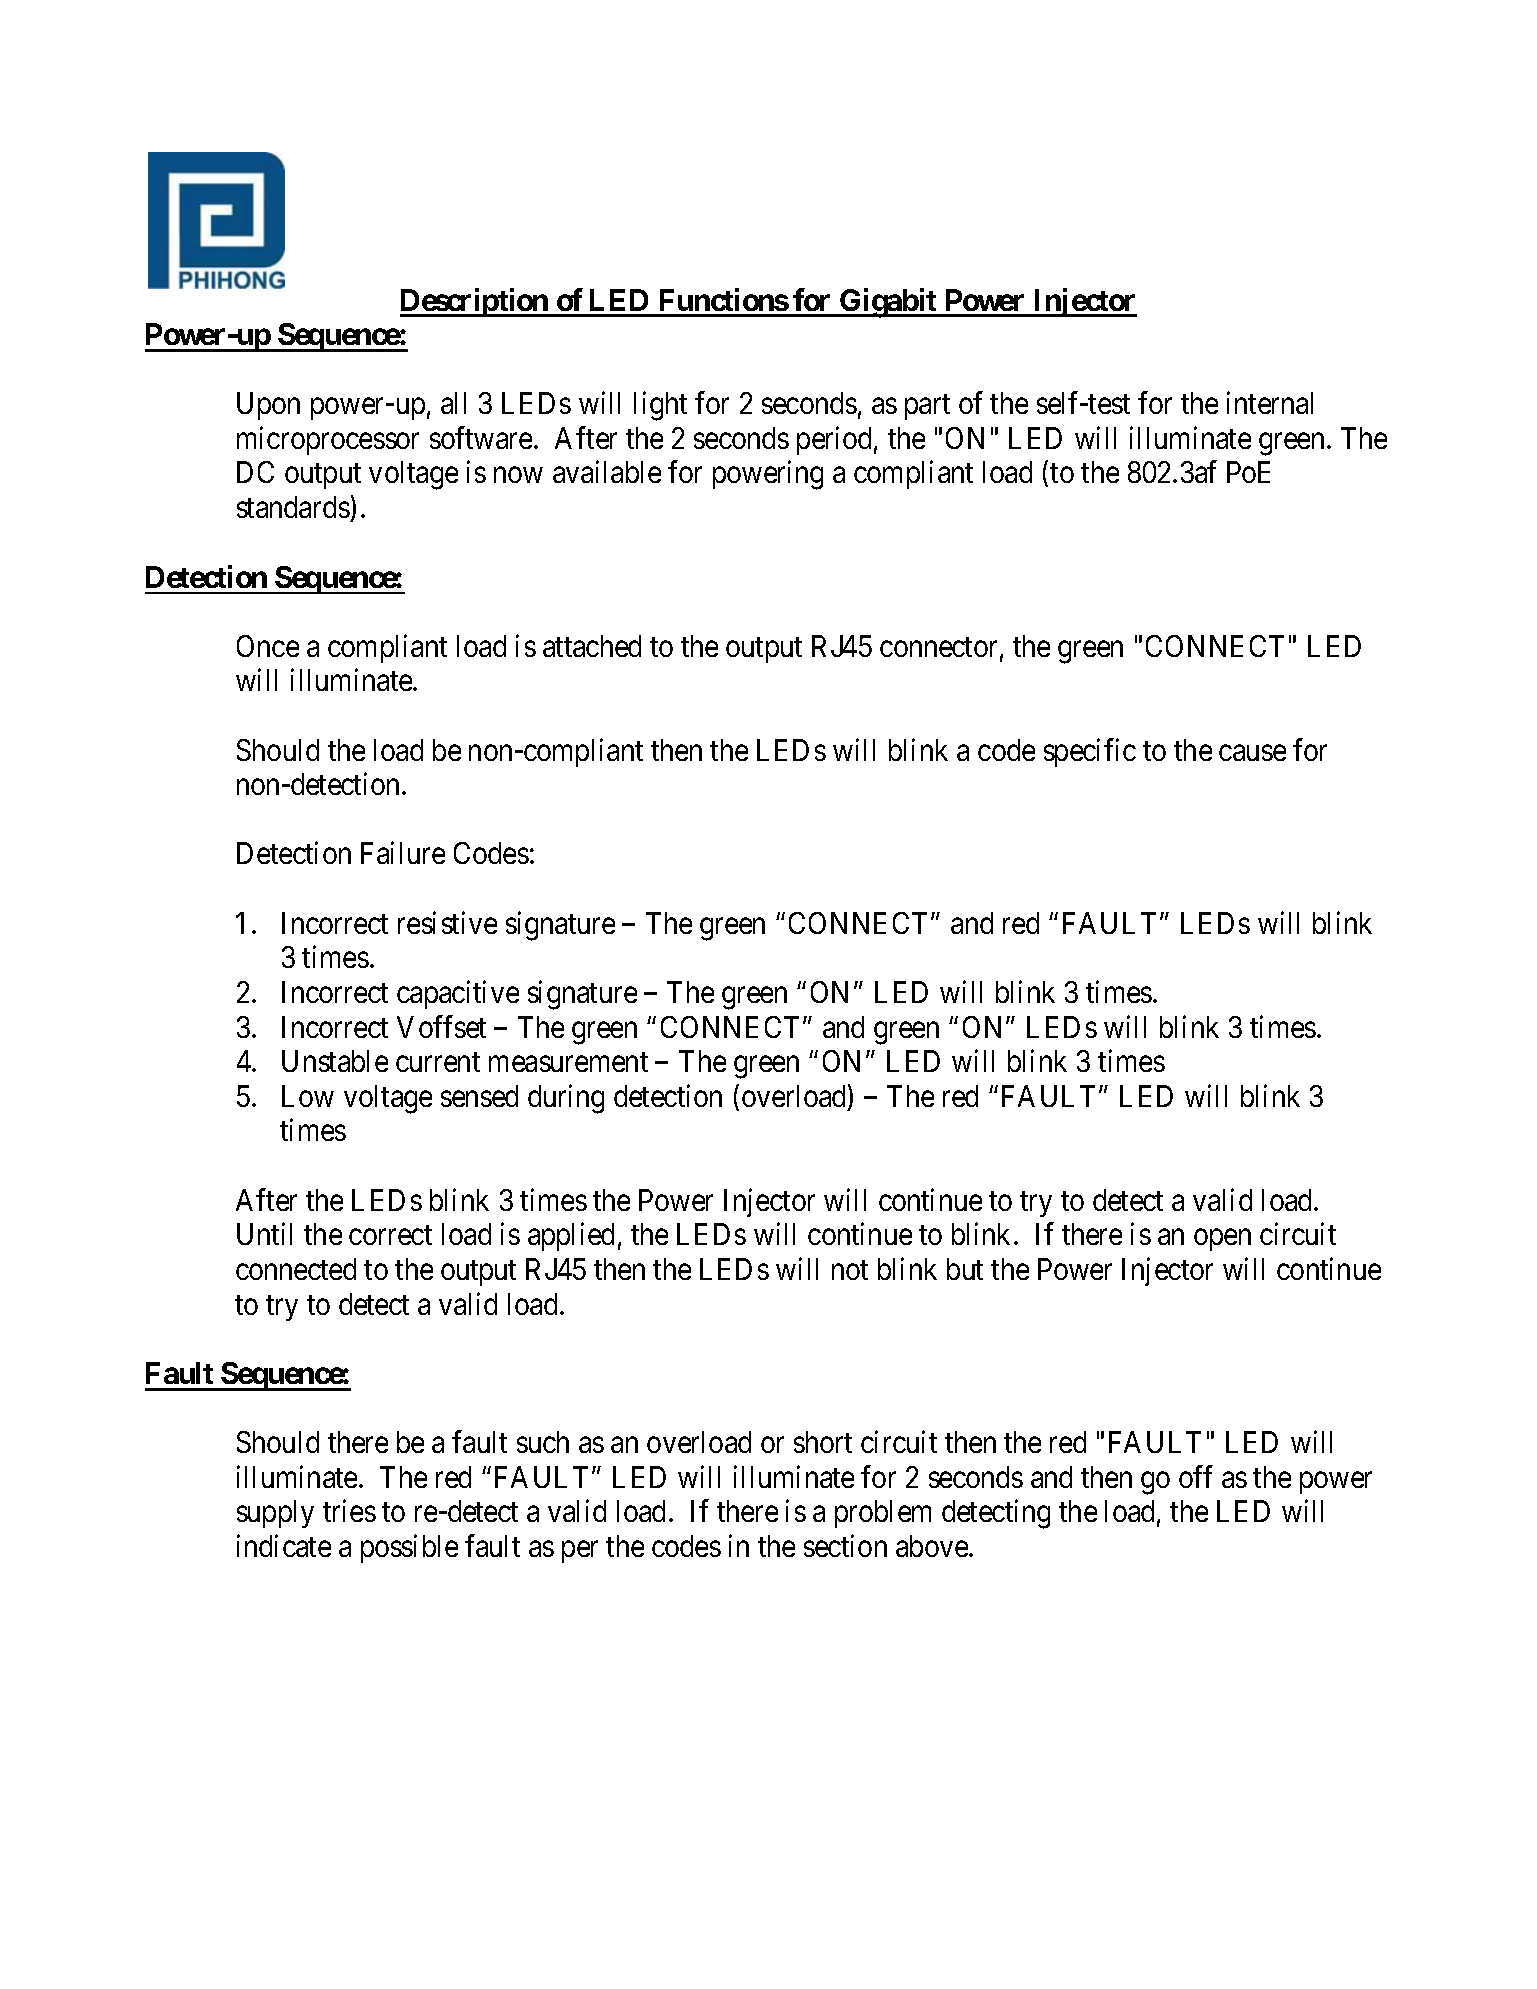  I want to click on Gigabit, so click(888, 303).
